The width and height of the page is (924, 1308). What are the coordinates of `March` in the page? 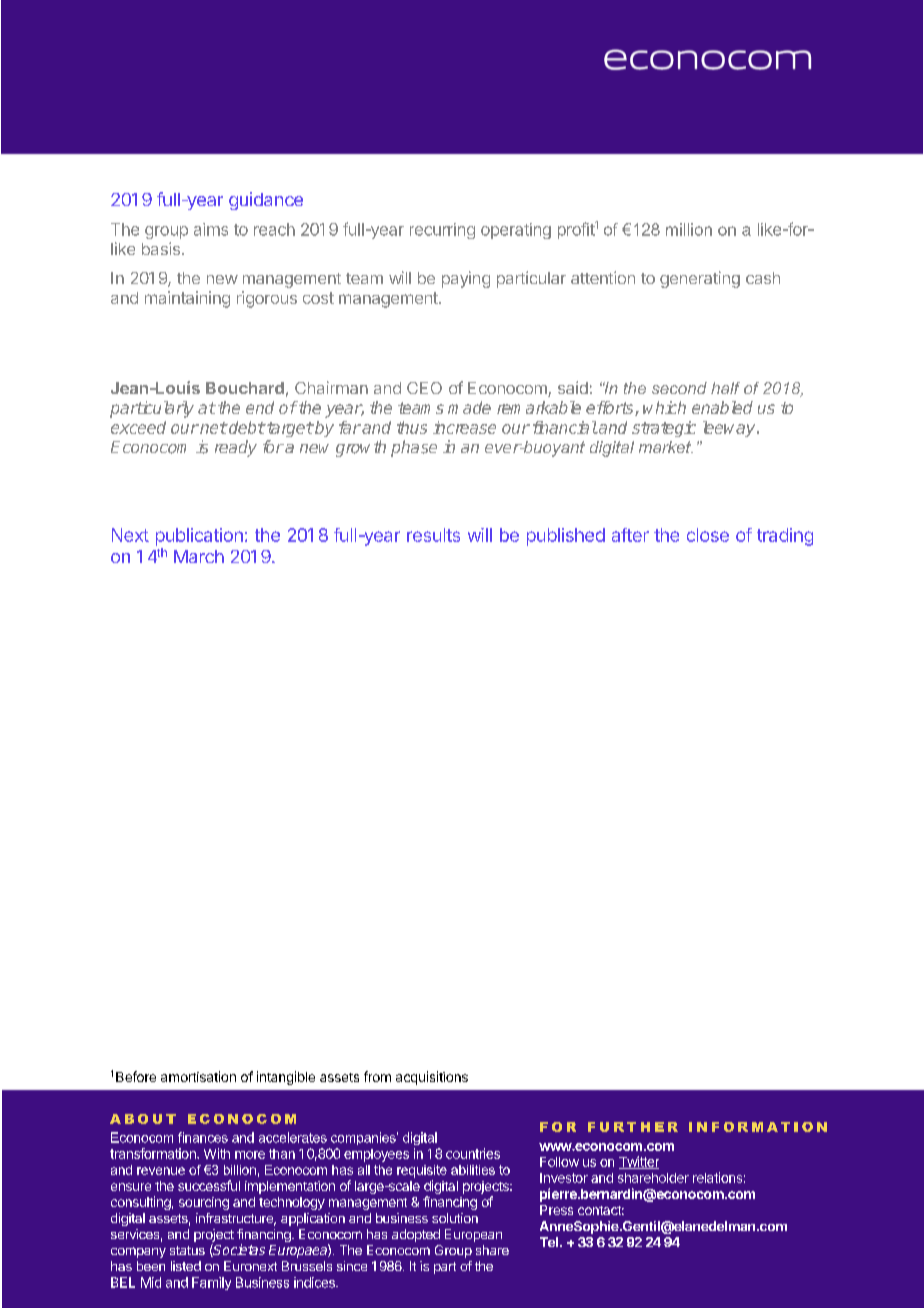 It's located at (199, 556).
